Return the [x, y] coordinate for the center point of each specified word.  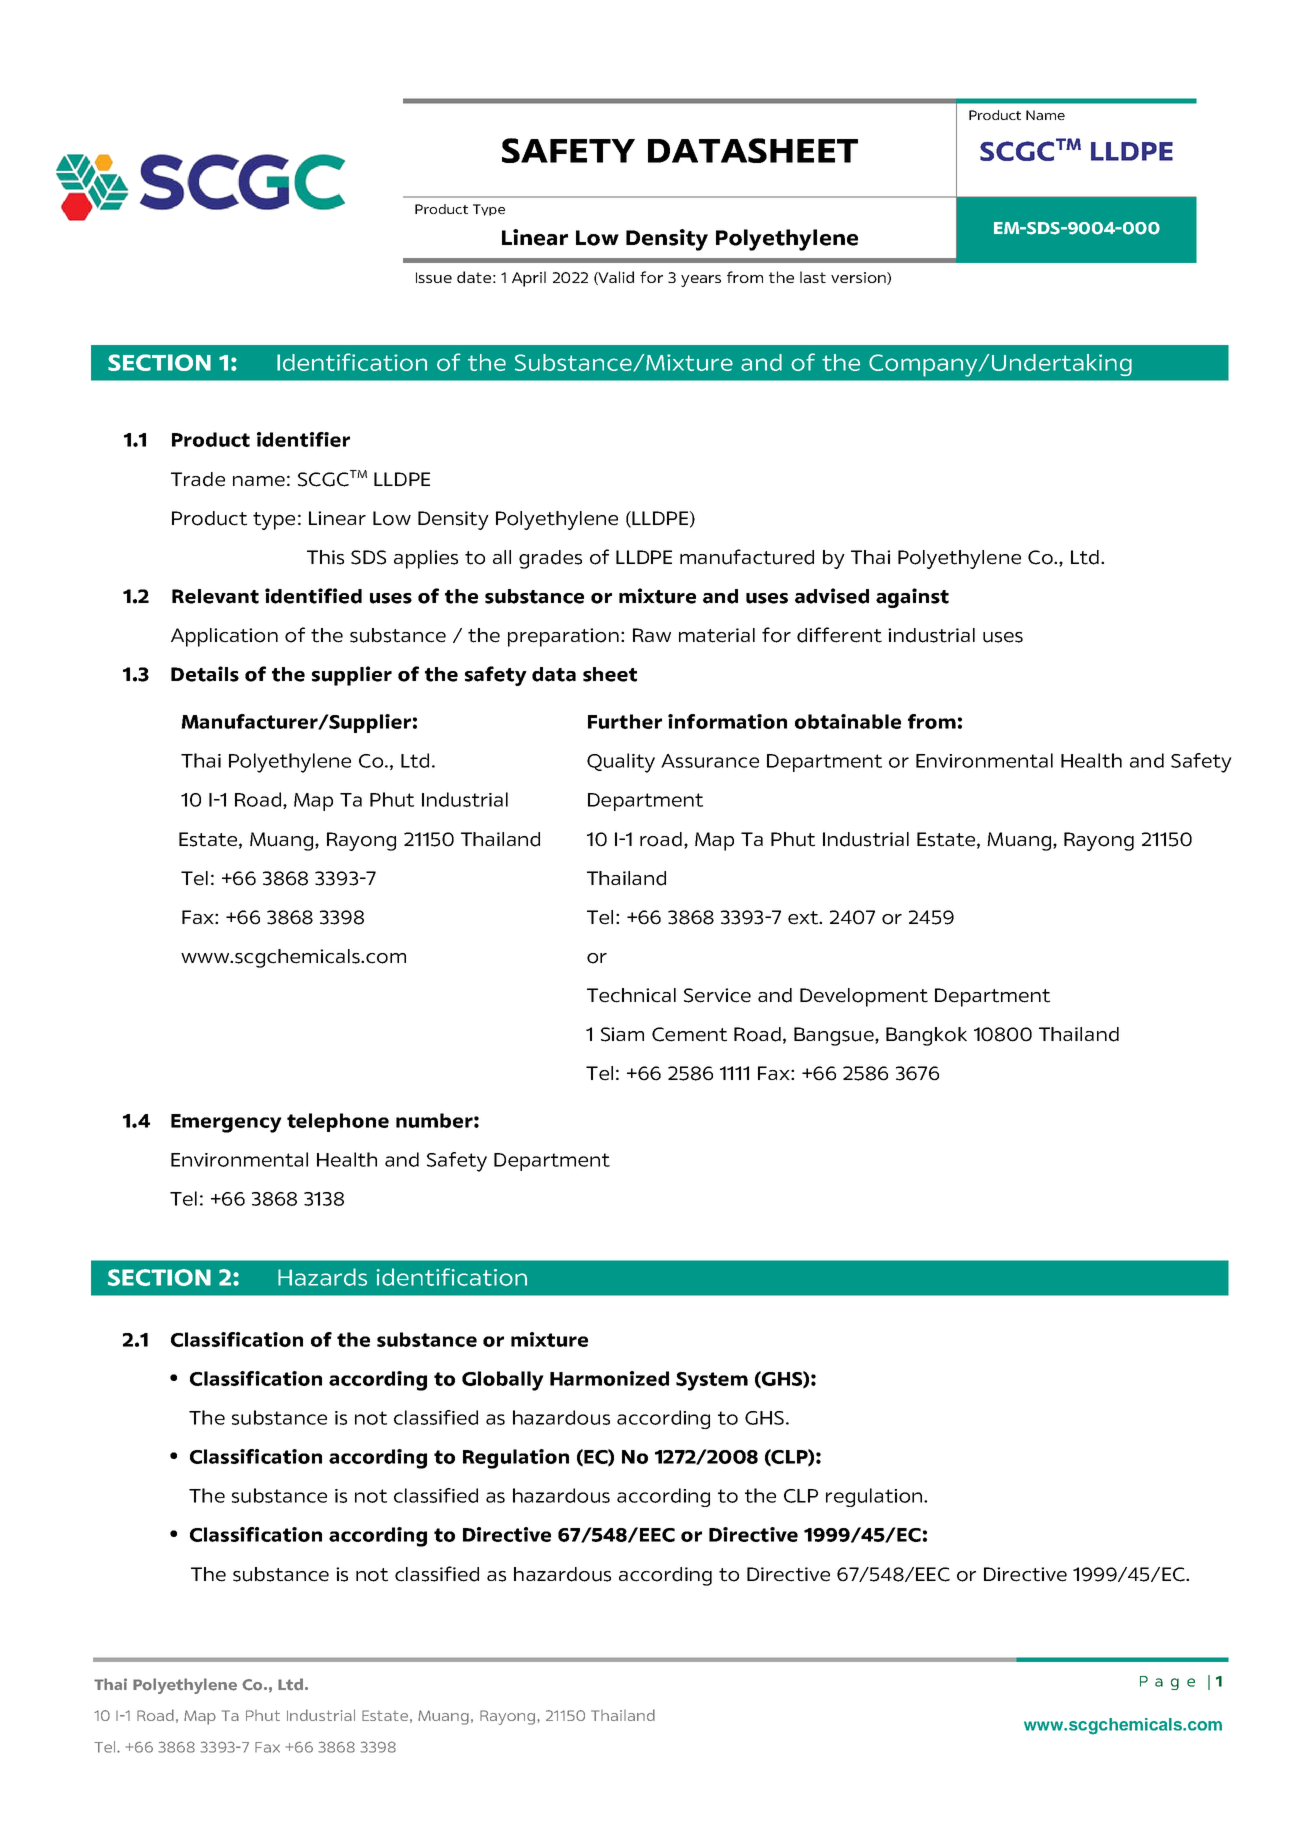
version [859, 278]
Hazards [322, 1277]
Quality [621, 763]
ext [804, 918]
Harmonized [609, 1378]
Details [205, 674]
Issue [434, 277]
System [712, 1381]
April [529, 279]
